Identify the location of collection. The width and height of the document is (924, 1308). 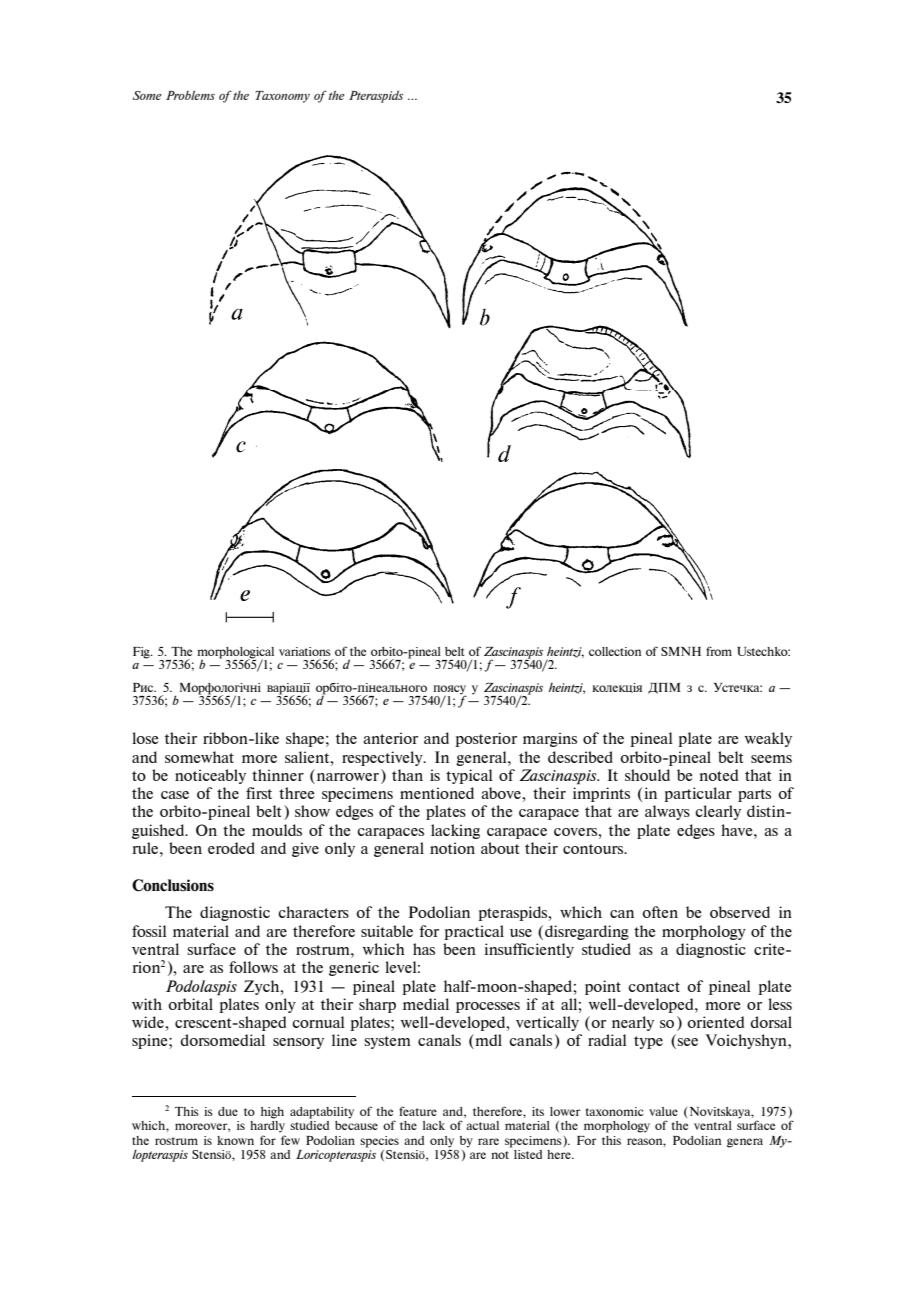
(615, 651).
